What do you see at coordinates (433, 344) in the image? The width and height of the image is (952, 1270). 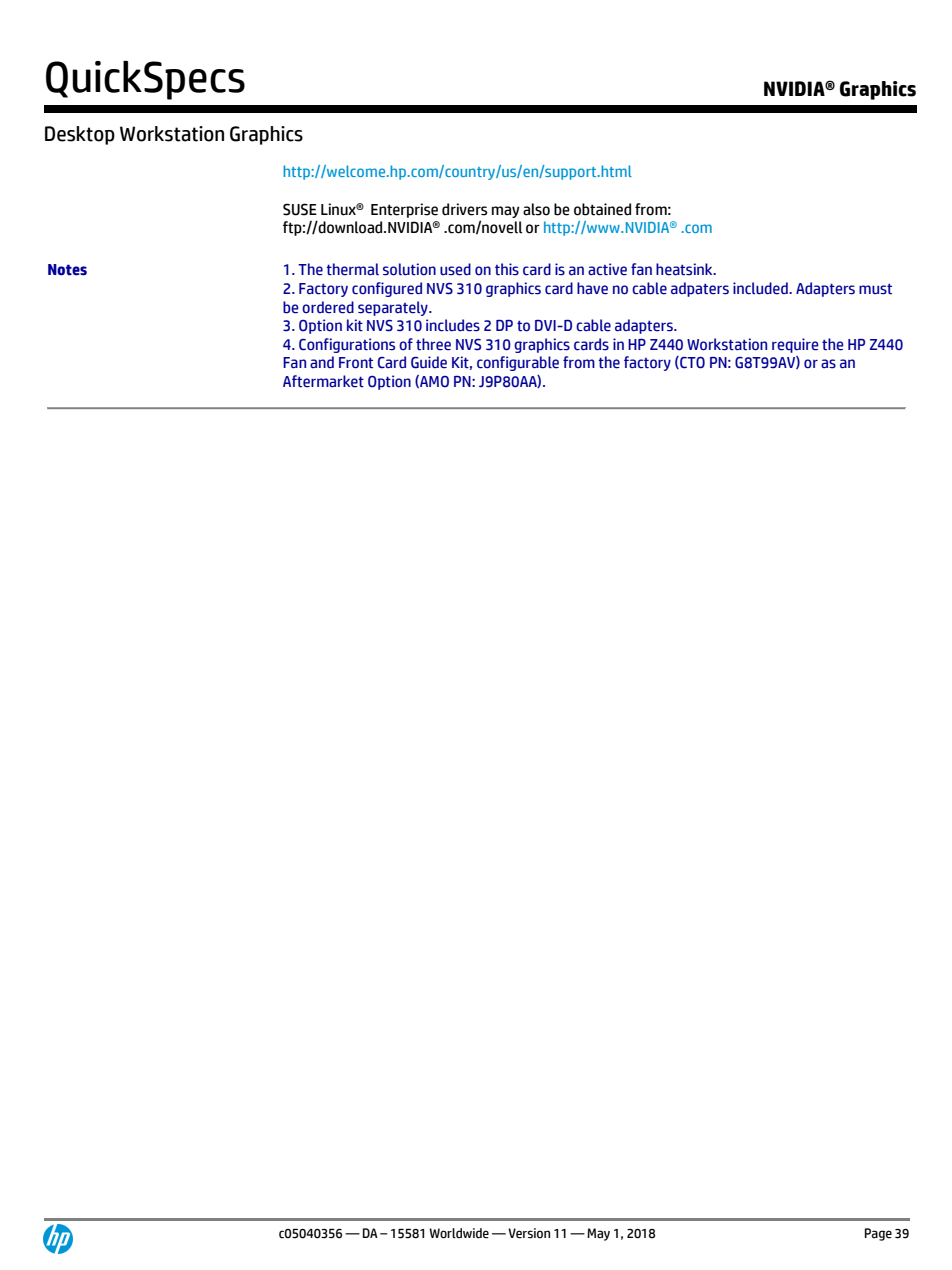 I see `three` at bounding box center [433, 344].
